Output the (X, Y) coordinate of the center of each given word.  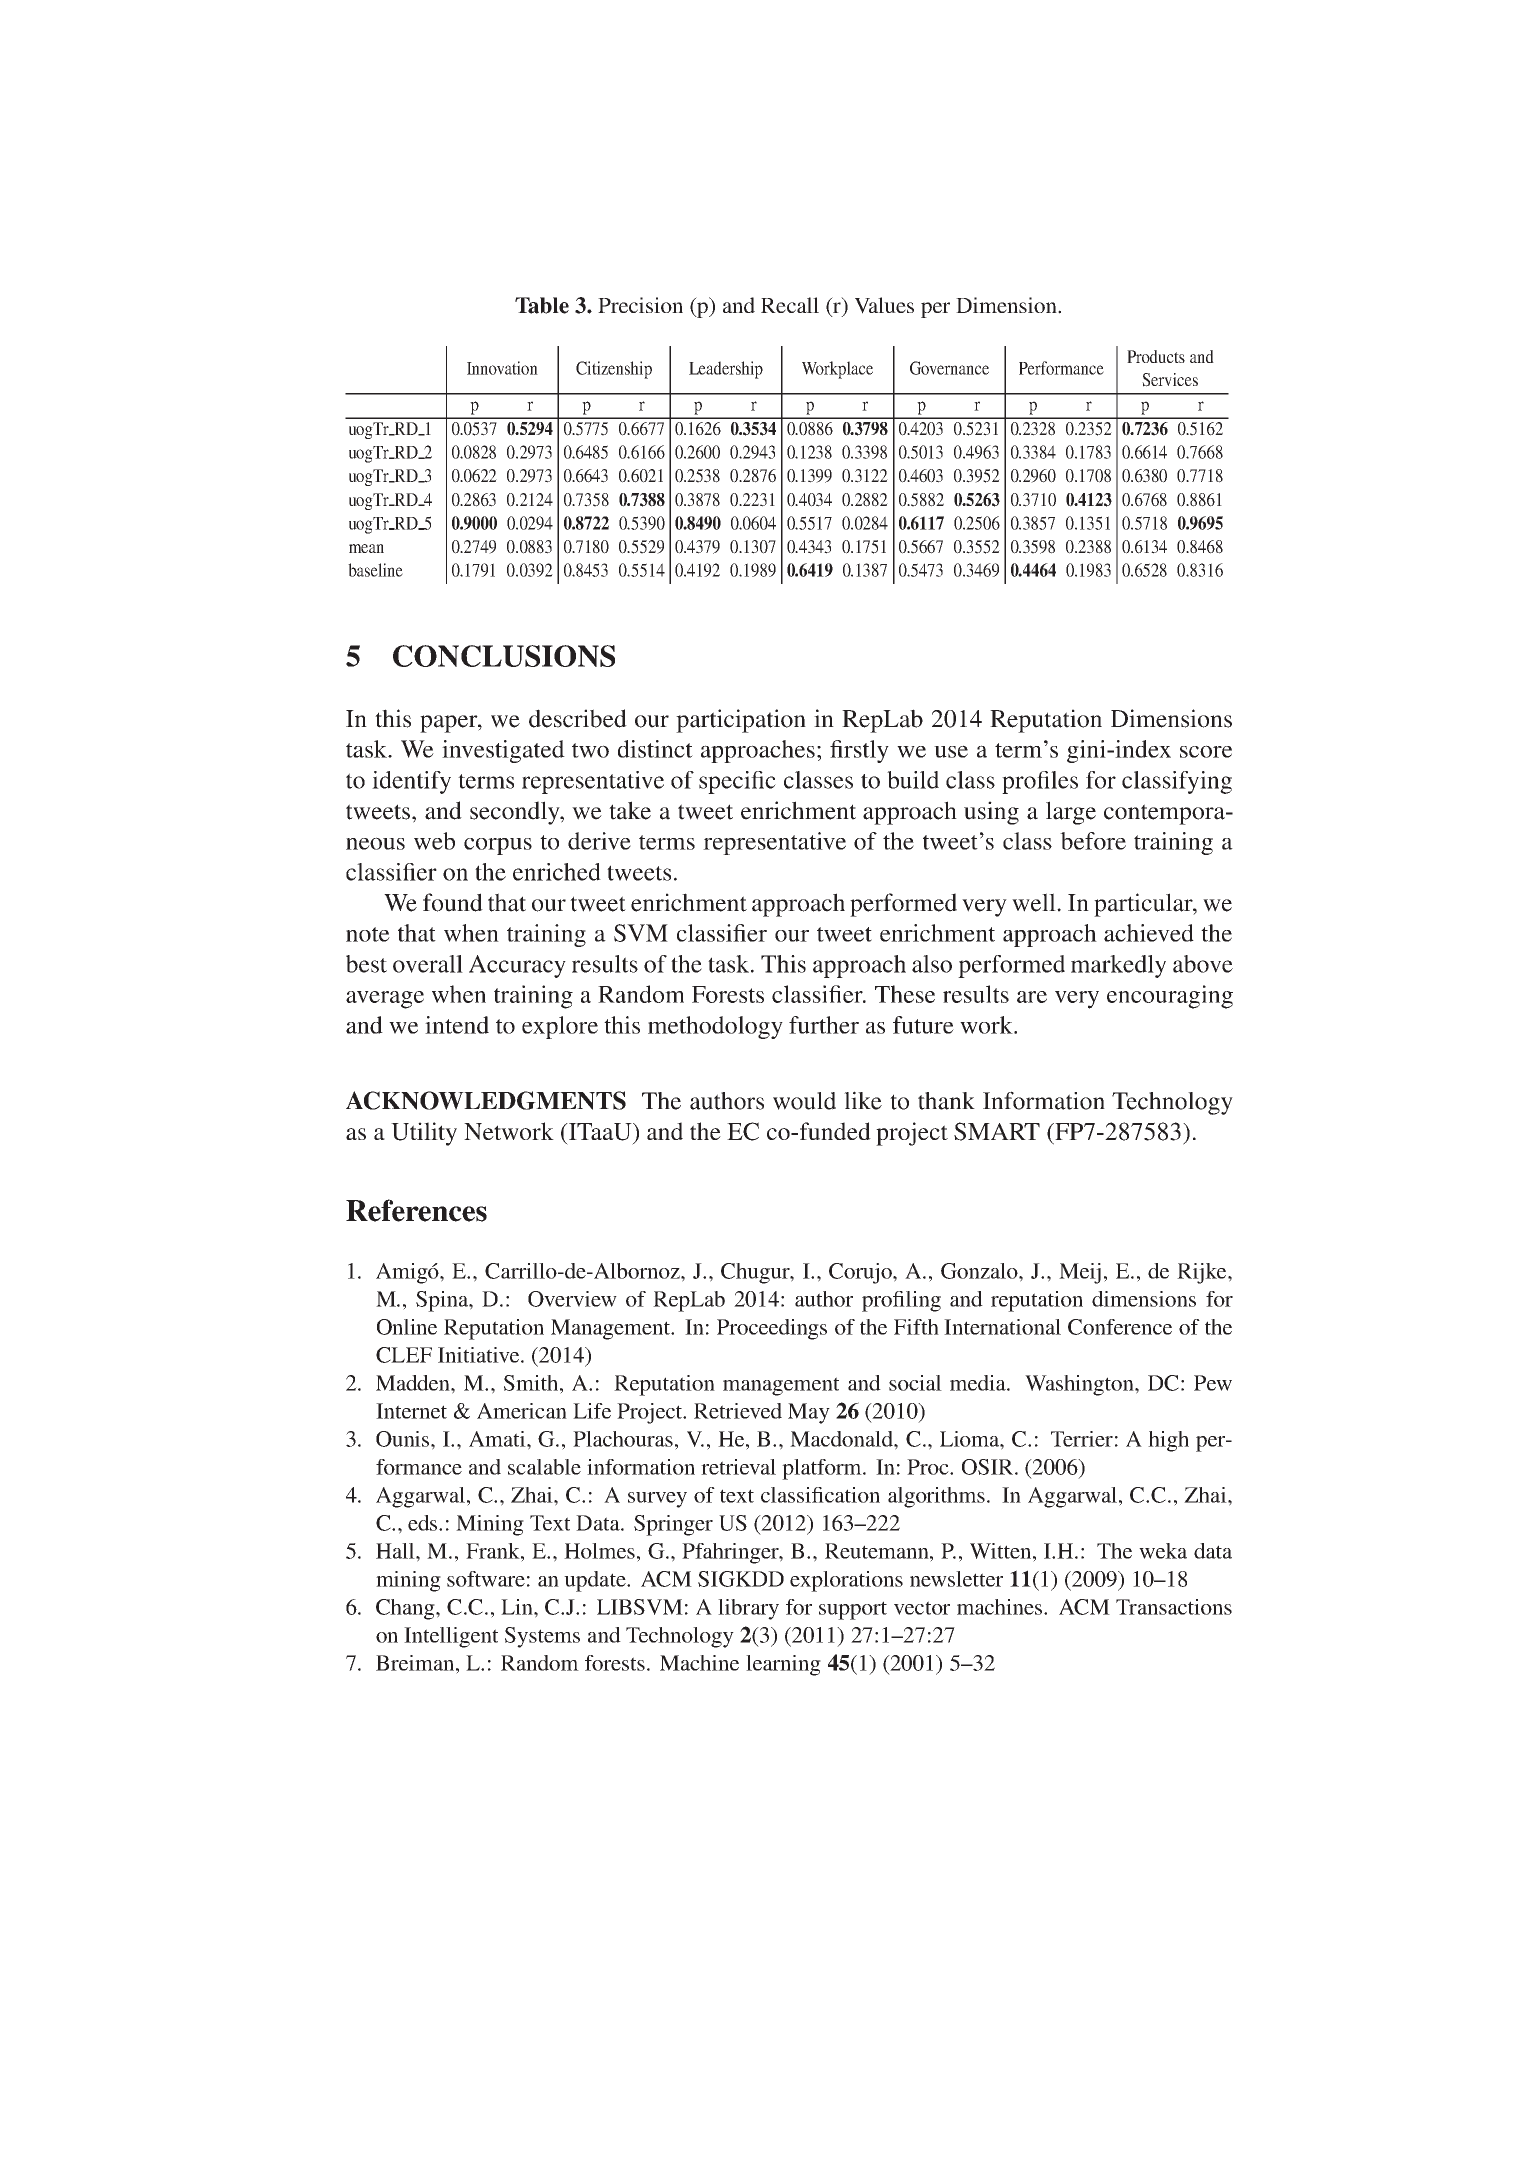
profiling (901, 1301)
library (748, 1609)
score (1206, 751)
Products (1156, 356)
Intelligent (451, 1637)
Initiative (480, 1355)
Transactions (1174, 1607)
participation (741, 721)
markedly (1118, 966)
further (824, 1025)
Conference (1120, 1327)
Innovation (502, 368)
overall (428, 964)
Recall (790, 305)
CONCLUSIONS (504, 656)
